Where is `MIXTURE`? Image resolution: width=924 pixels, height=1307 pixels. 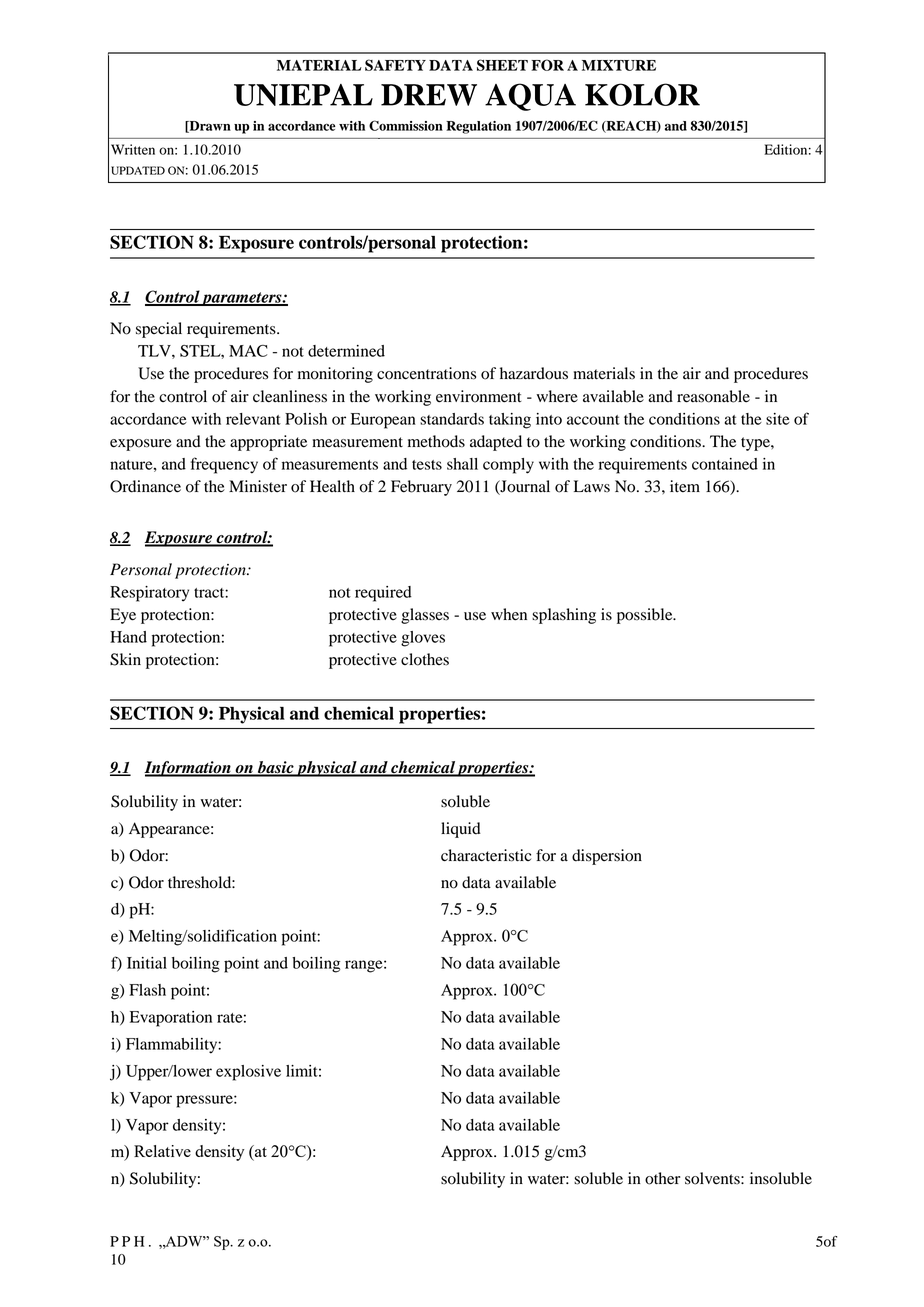
MIXTURE is located at coordinates (619, 65).
